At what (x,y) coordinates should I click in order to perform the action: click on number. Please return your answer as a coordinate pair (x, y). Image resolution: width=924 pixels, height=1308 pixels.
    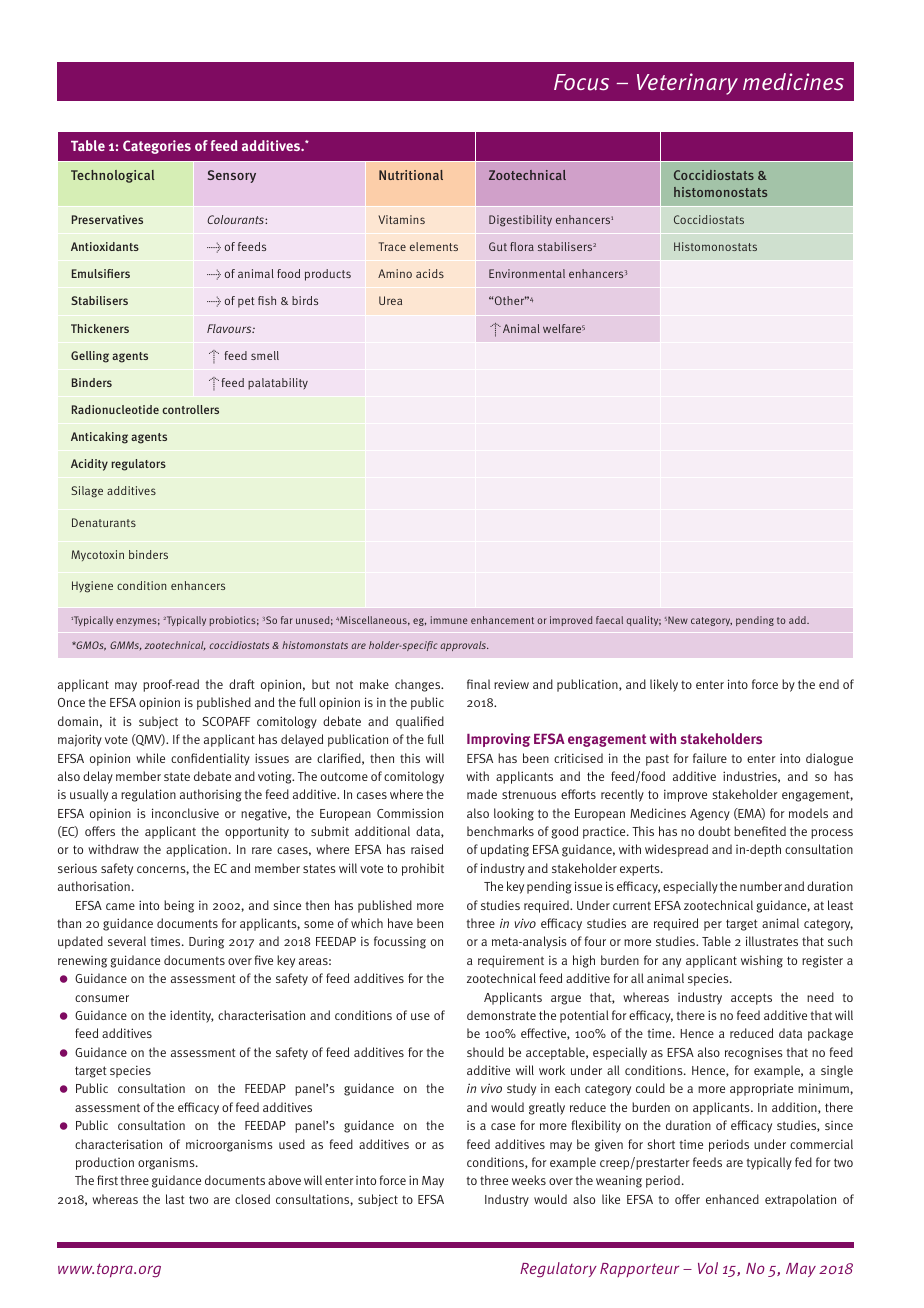
    Looking at the image, I should click on (761, 886).
